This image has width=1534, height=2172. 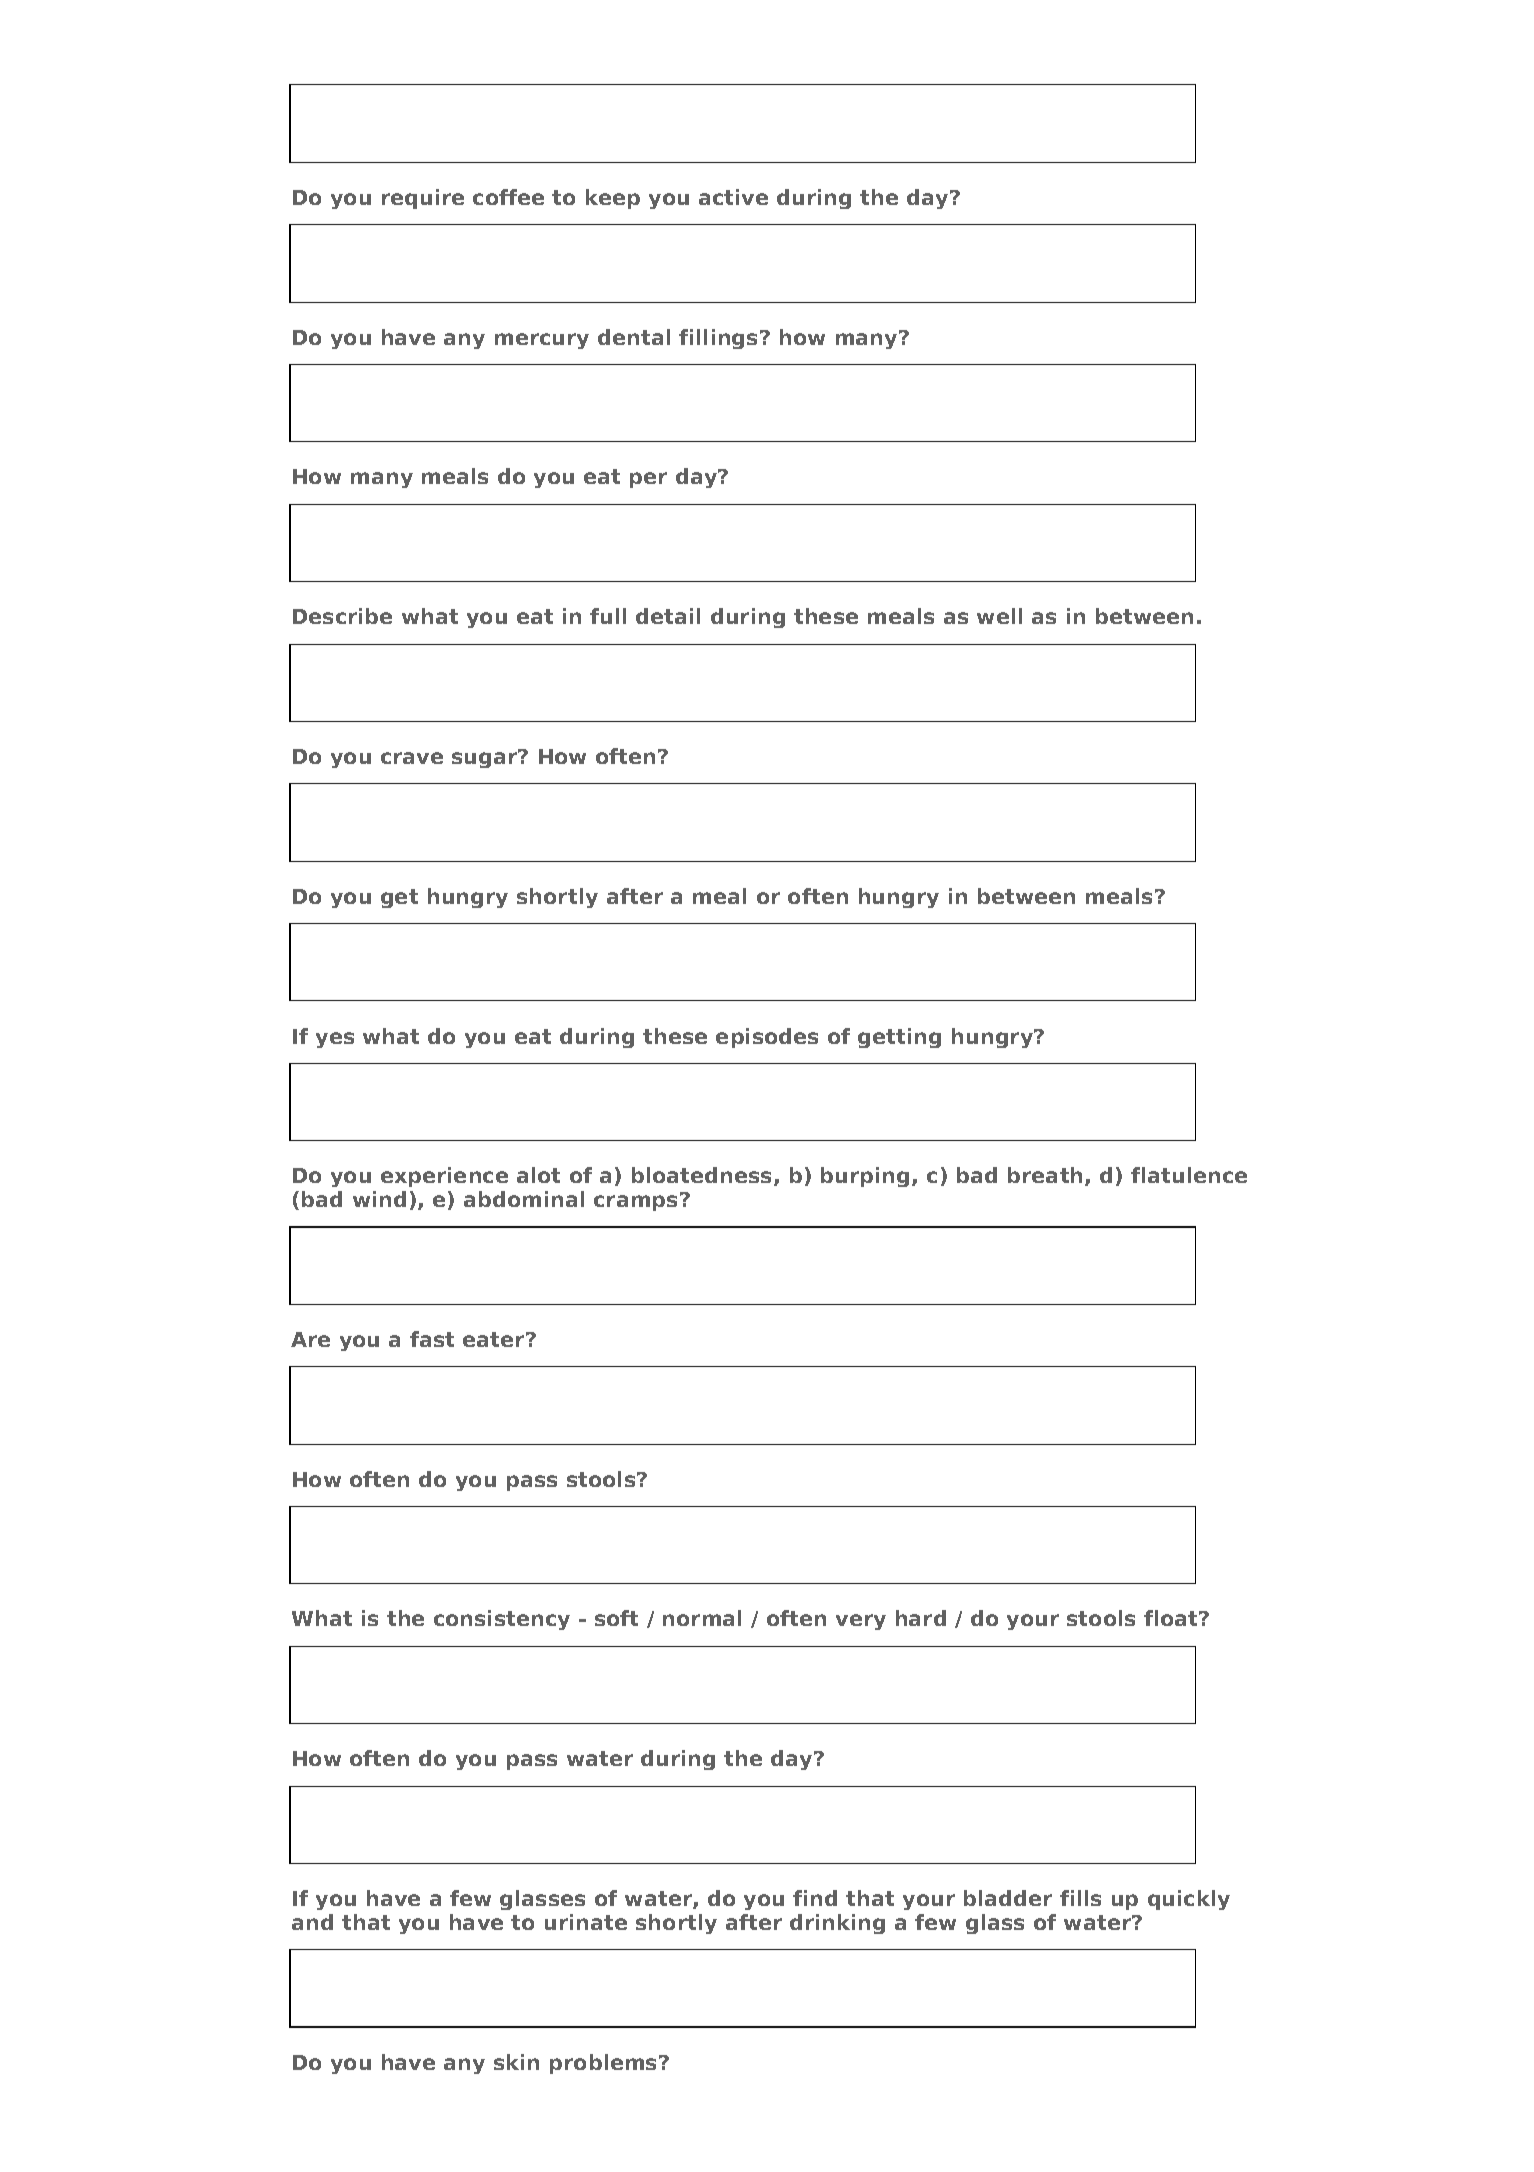 What do you see at coordinates (999, 616) in the image?
I see `well` at bounding box center [999, 616].
